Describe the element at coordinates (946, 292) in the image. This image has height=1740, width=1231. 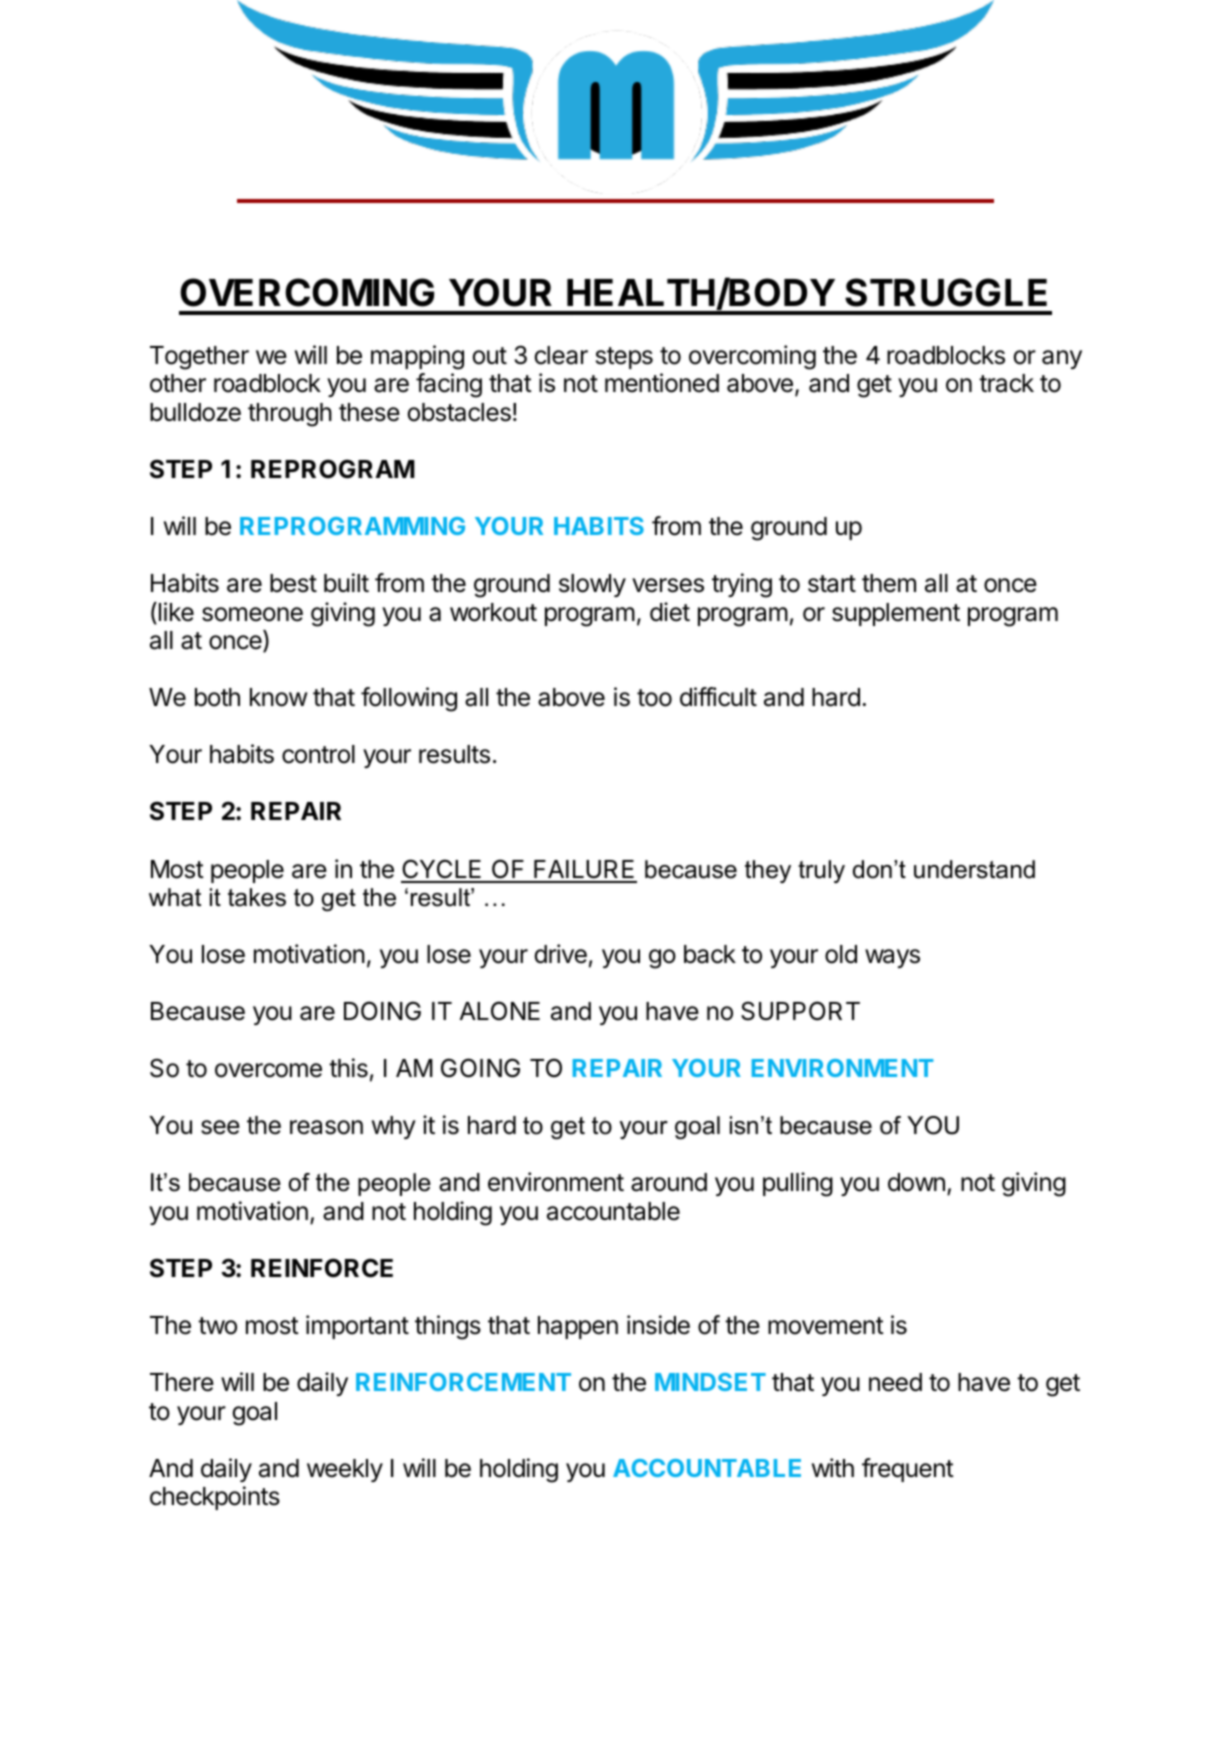
I see `STRUGGLE` at that location.
